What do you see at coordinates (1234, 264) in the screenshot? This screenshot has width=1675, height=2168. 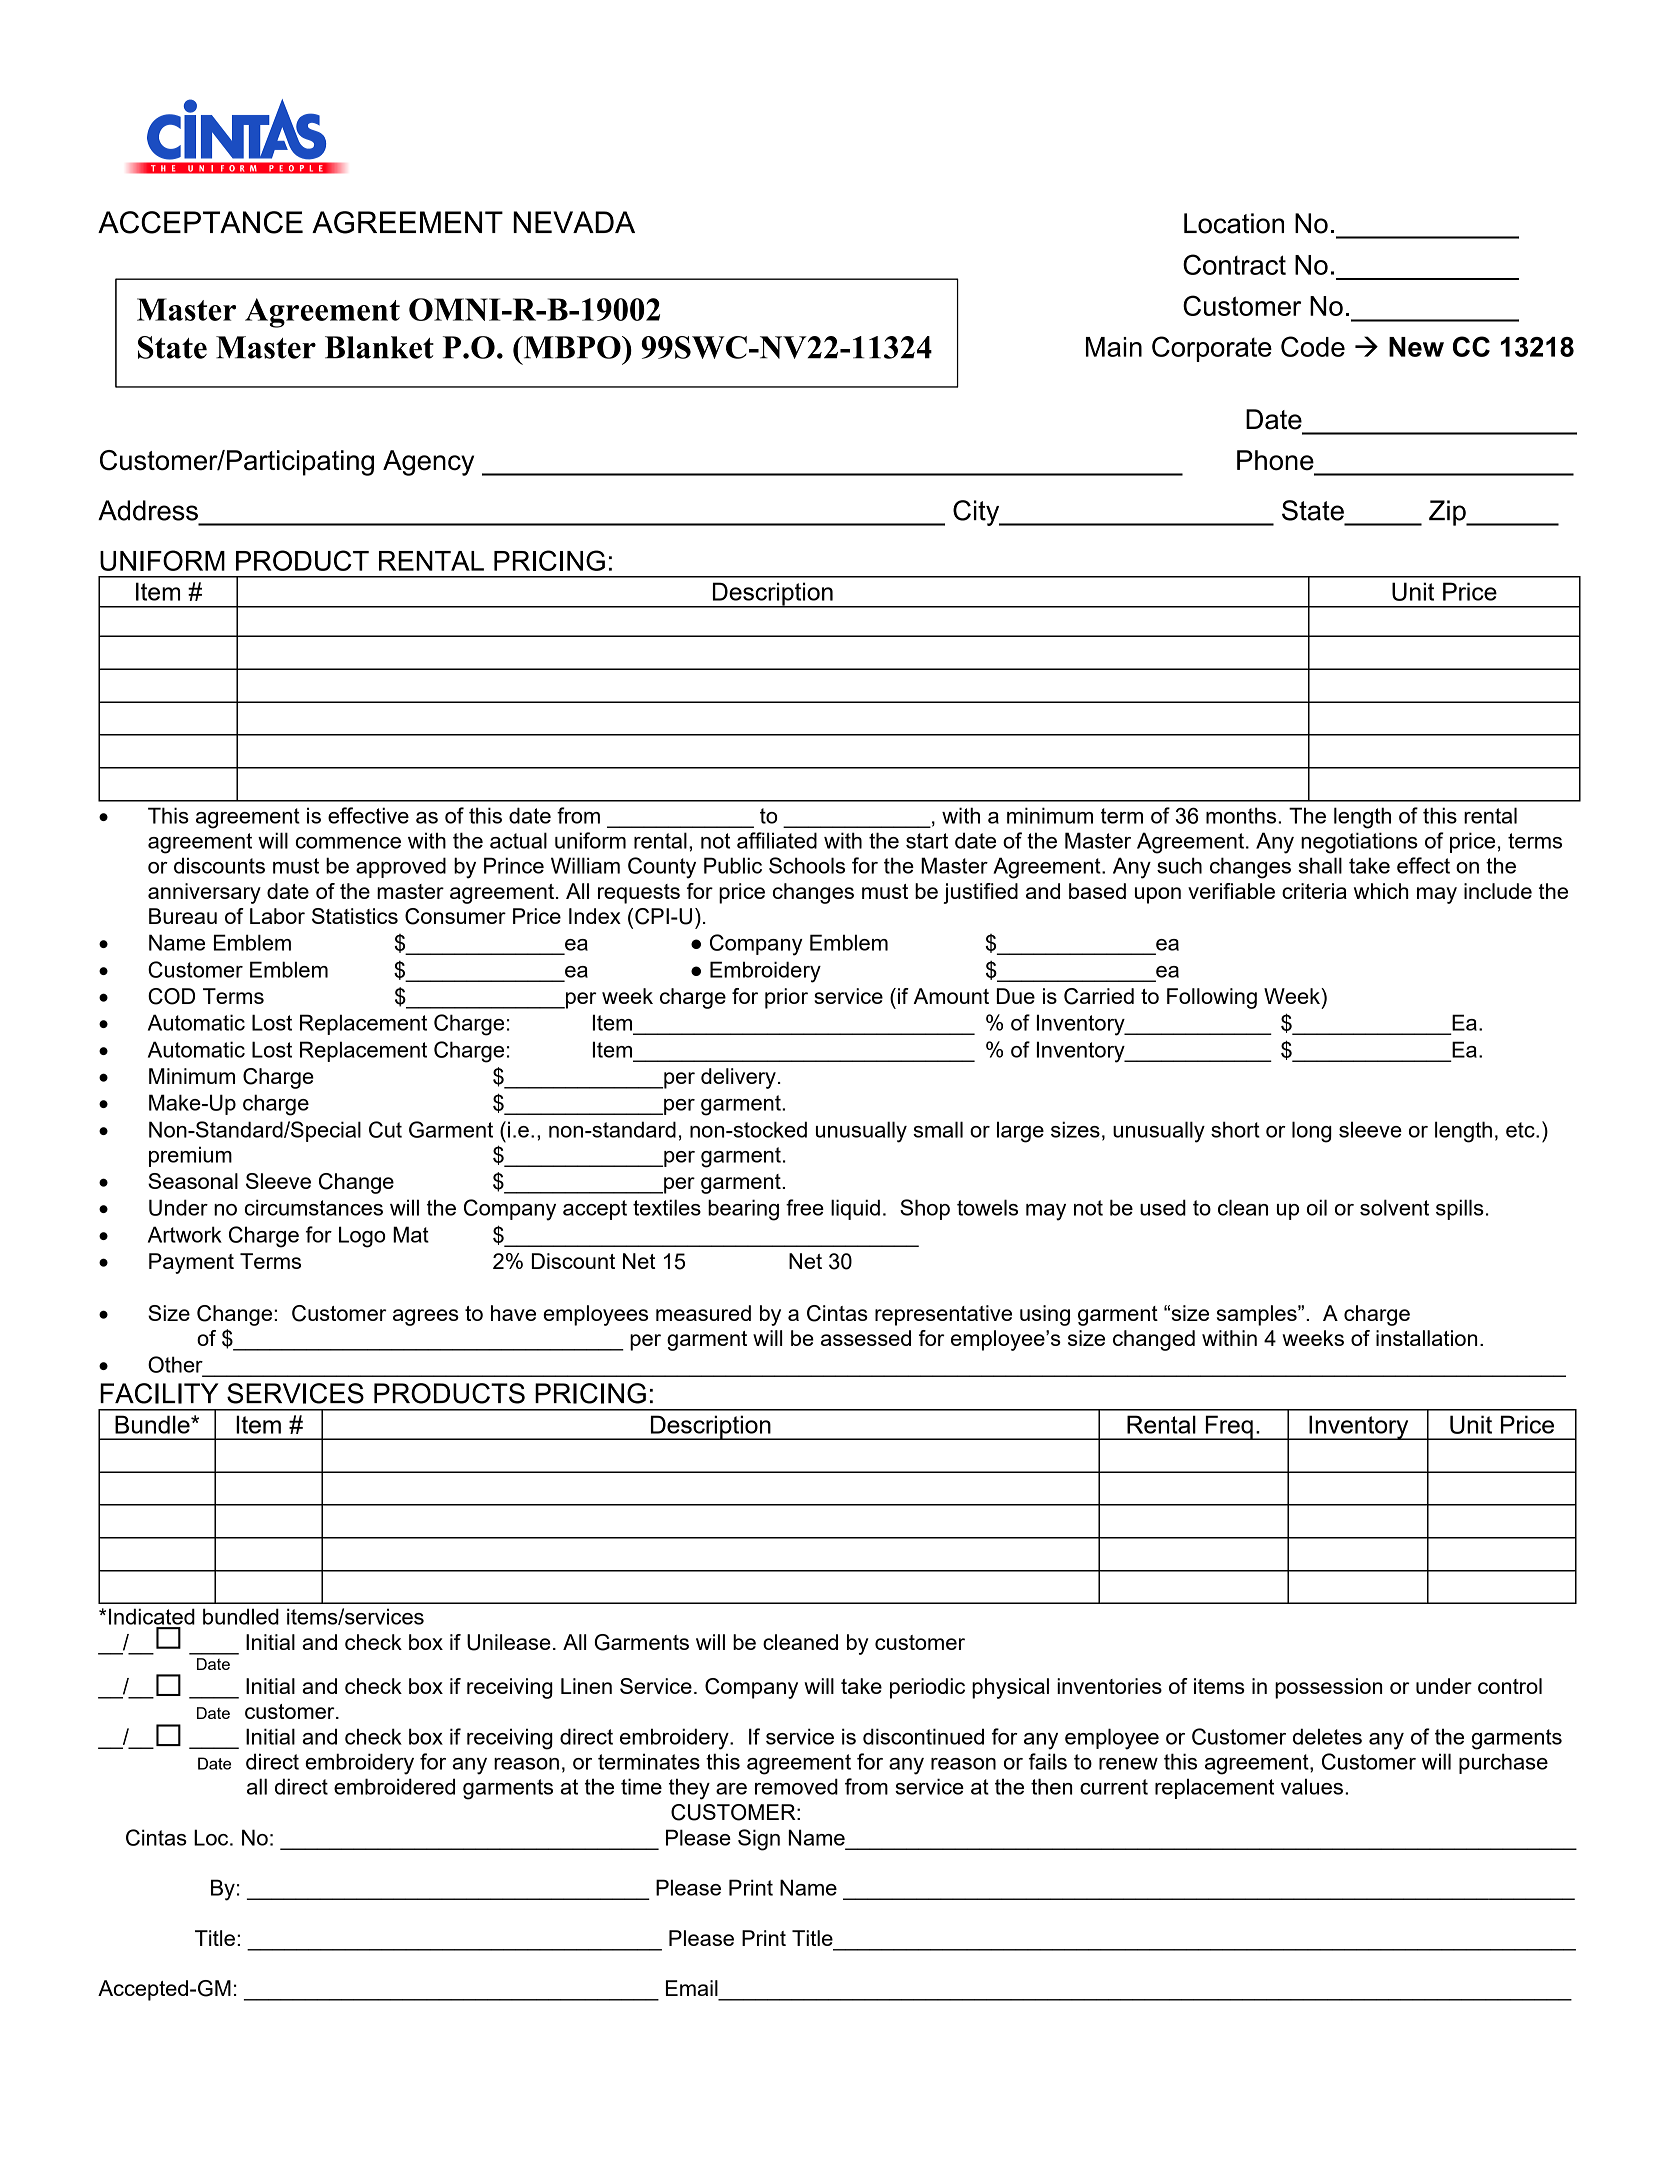 I see `Contract` at bounding box center [1234, 264].
